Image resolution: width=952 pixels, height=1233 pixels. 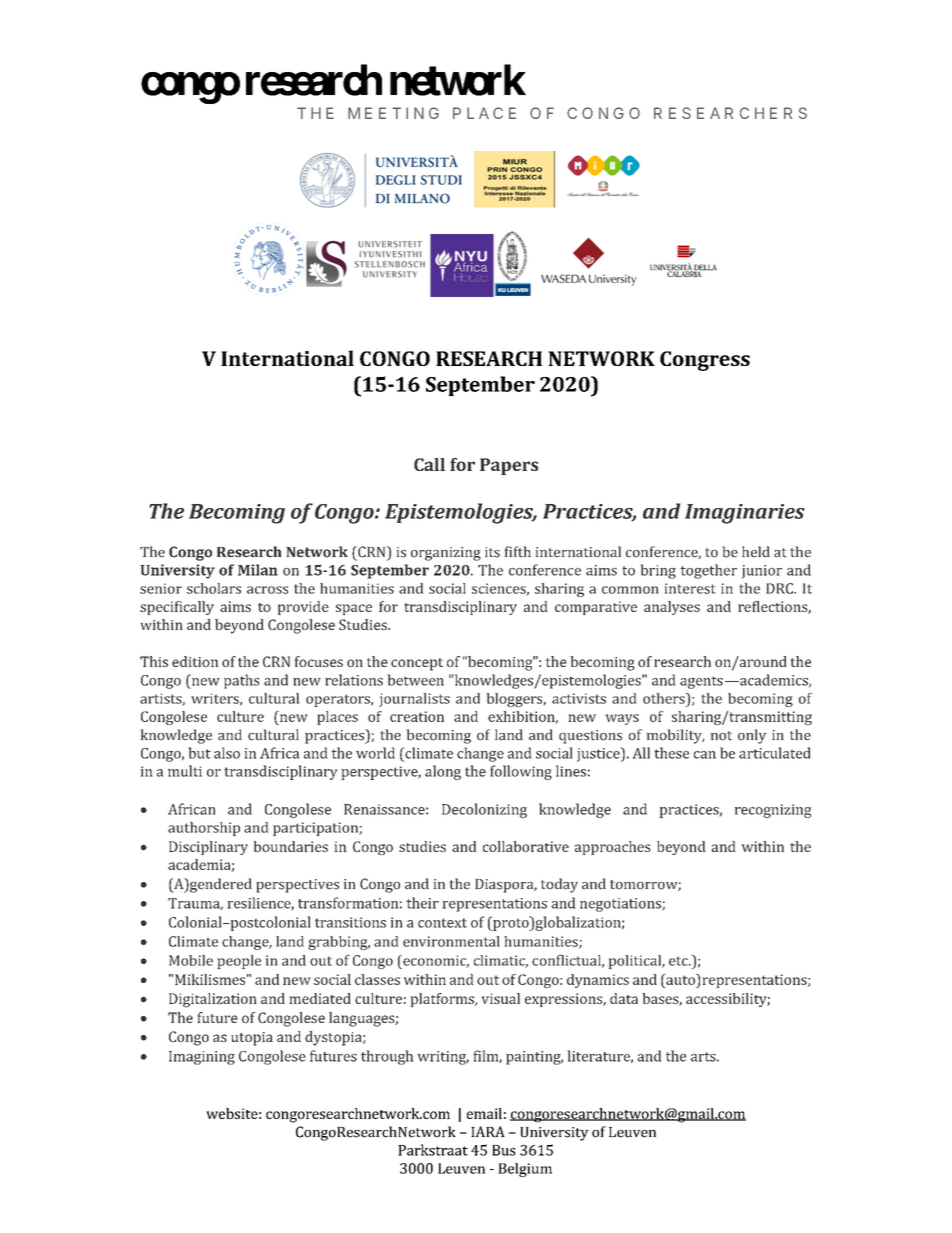 What do you see at coordinates (451, 941) in the screenshot?
I see `environmental` at bounding box center [451, 941].
